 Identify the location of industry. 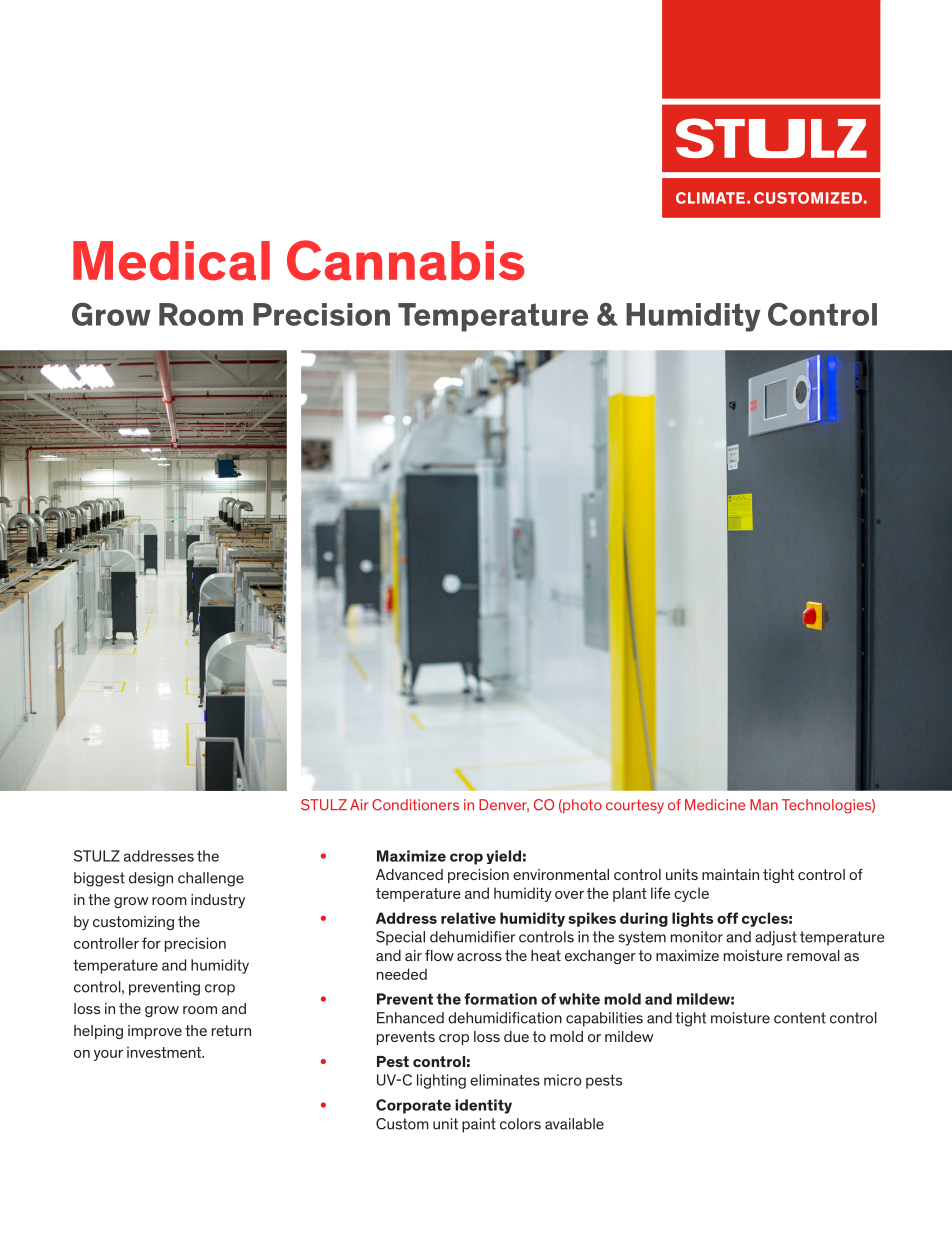
(218, 901).
